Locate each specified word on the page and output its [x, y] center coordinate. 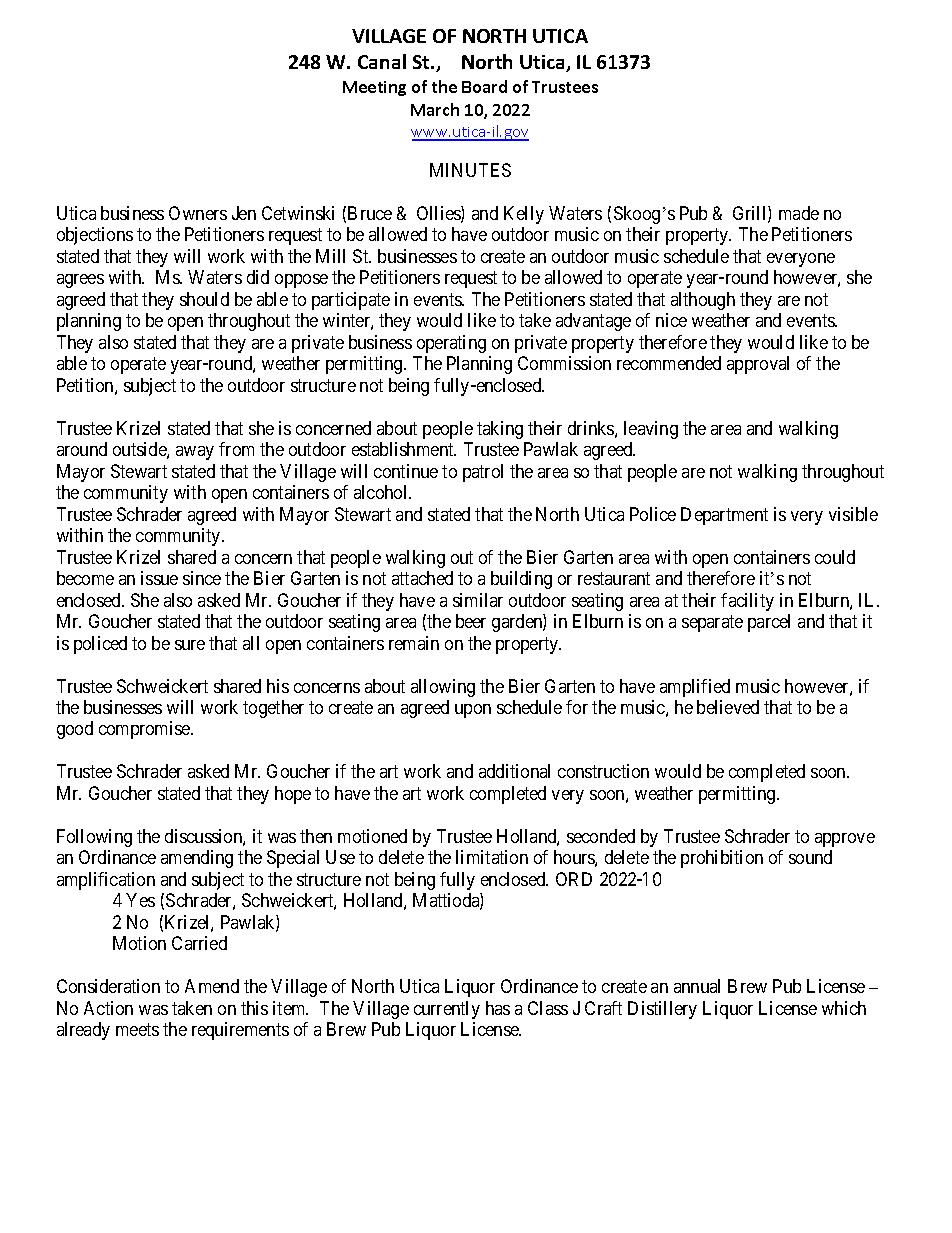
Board [484, 86]
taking [500, 430]
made [799, 213]
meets [137, 1030]
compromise [145, 730]
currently [447, 1010]
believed [728, 707]
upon [473, 711]
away [195, 453]
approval [758, 365]
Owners [198, 213]
